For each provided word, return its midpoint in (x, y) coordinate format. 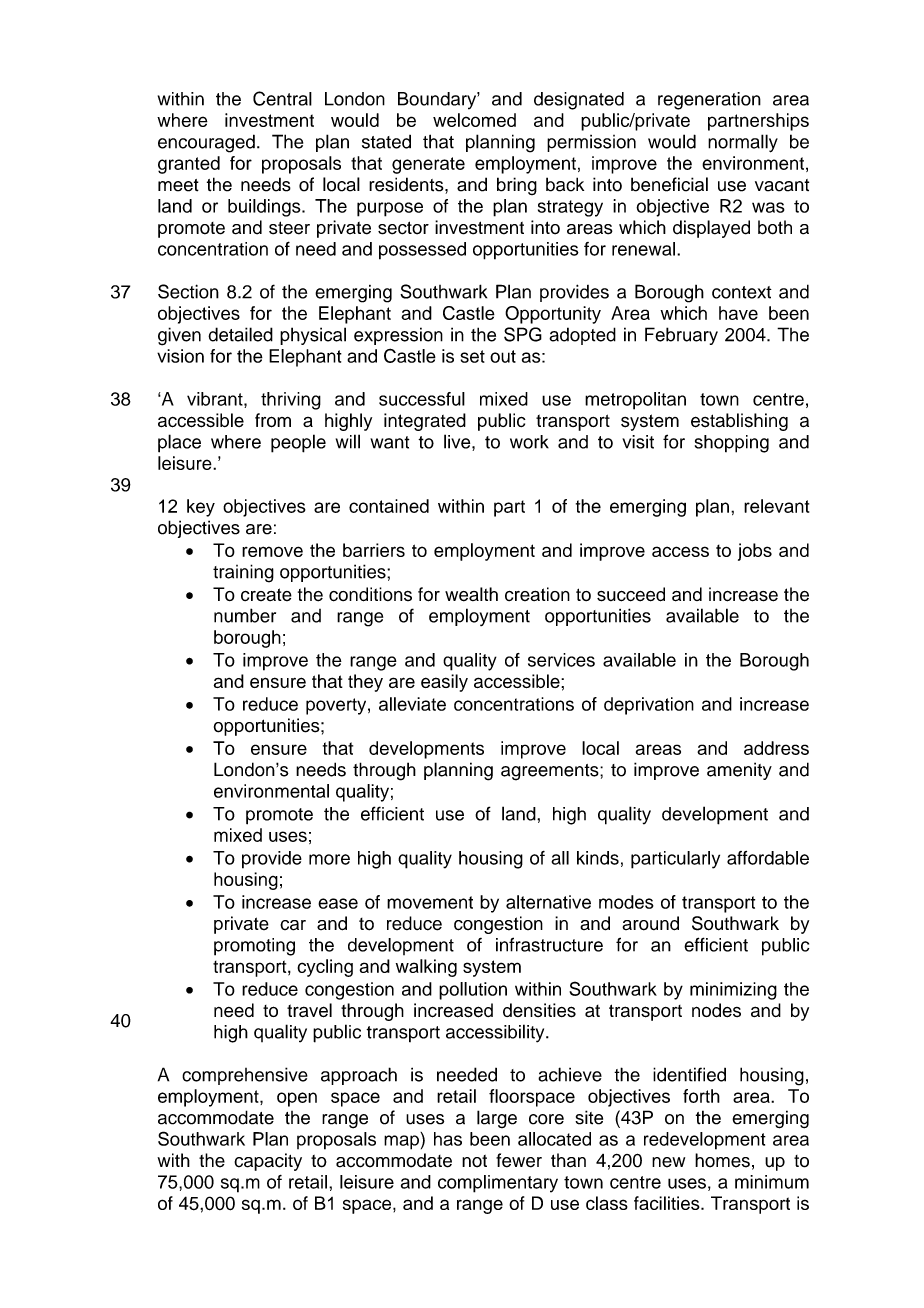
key (201, 508)
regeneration (709, 101)
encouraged (206, 143)
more (329, 859)
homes (722, 1160)
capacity (268, 1162)
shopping (732, 444)
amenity (739, 771)
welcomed (474, 120)
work (529, 442)
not (474, 1161)
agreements (551, 772)
